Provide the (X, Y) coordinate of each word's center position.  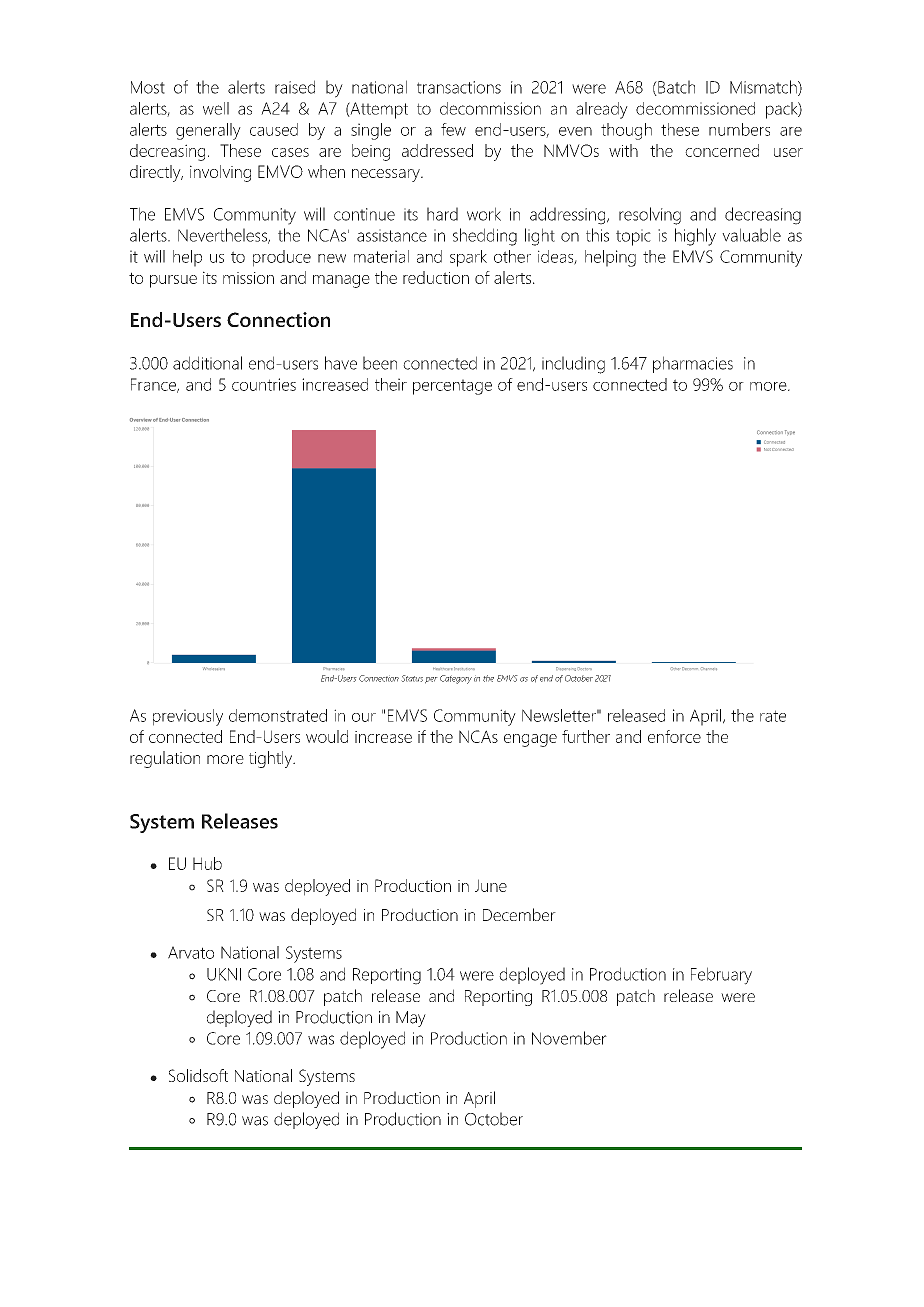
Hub (207, 863)
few (453, 129)
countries (264, 384)
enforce (674, 736)
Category (456, 679)
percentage (452, 387)
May (411, 1019)
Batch (675, 88)
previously (188, 717)
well (216, 108)
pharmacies (693, 364)
